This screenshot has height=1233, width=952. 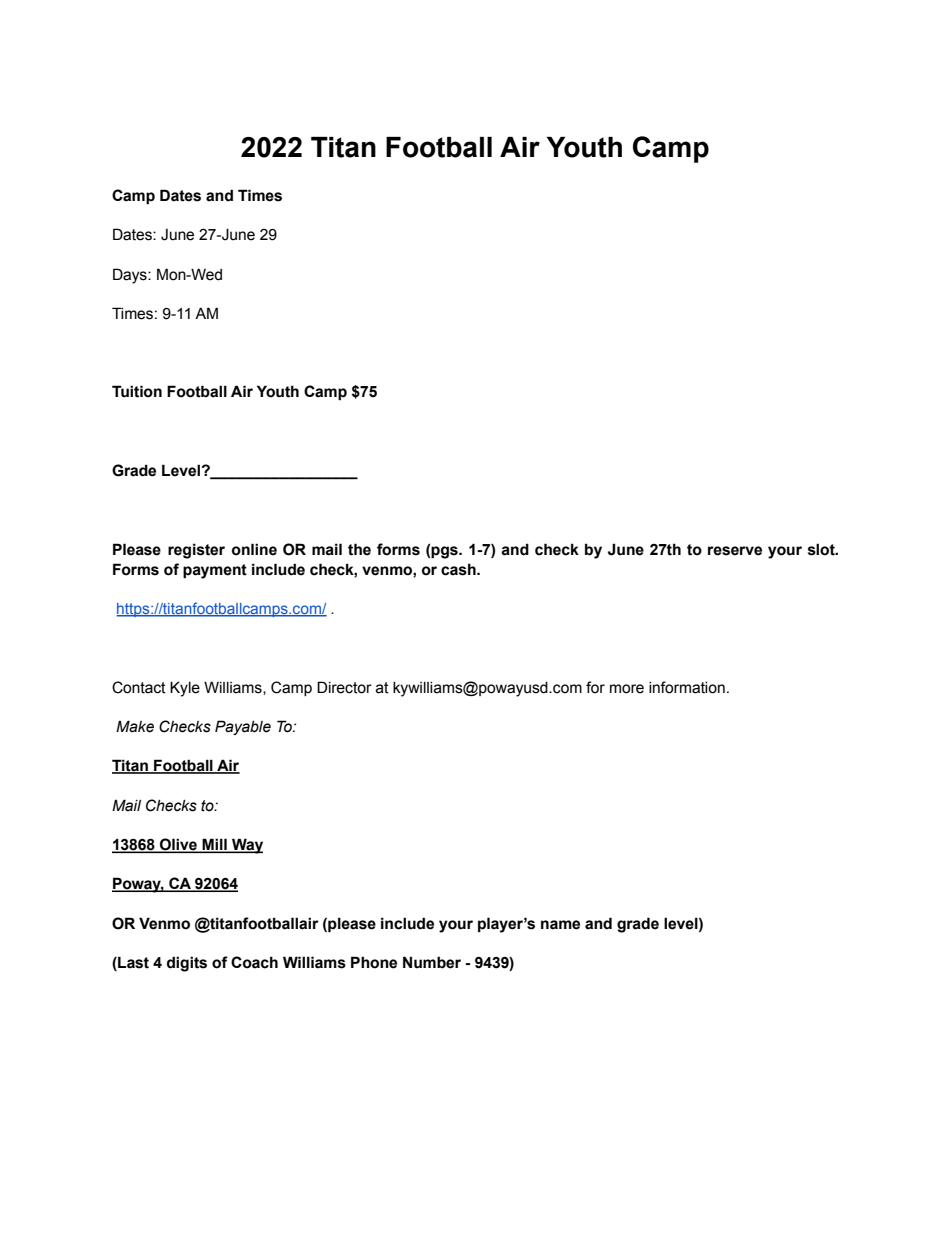 I want to click on Number, so click(x=432, y=962).
